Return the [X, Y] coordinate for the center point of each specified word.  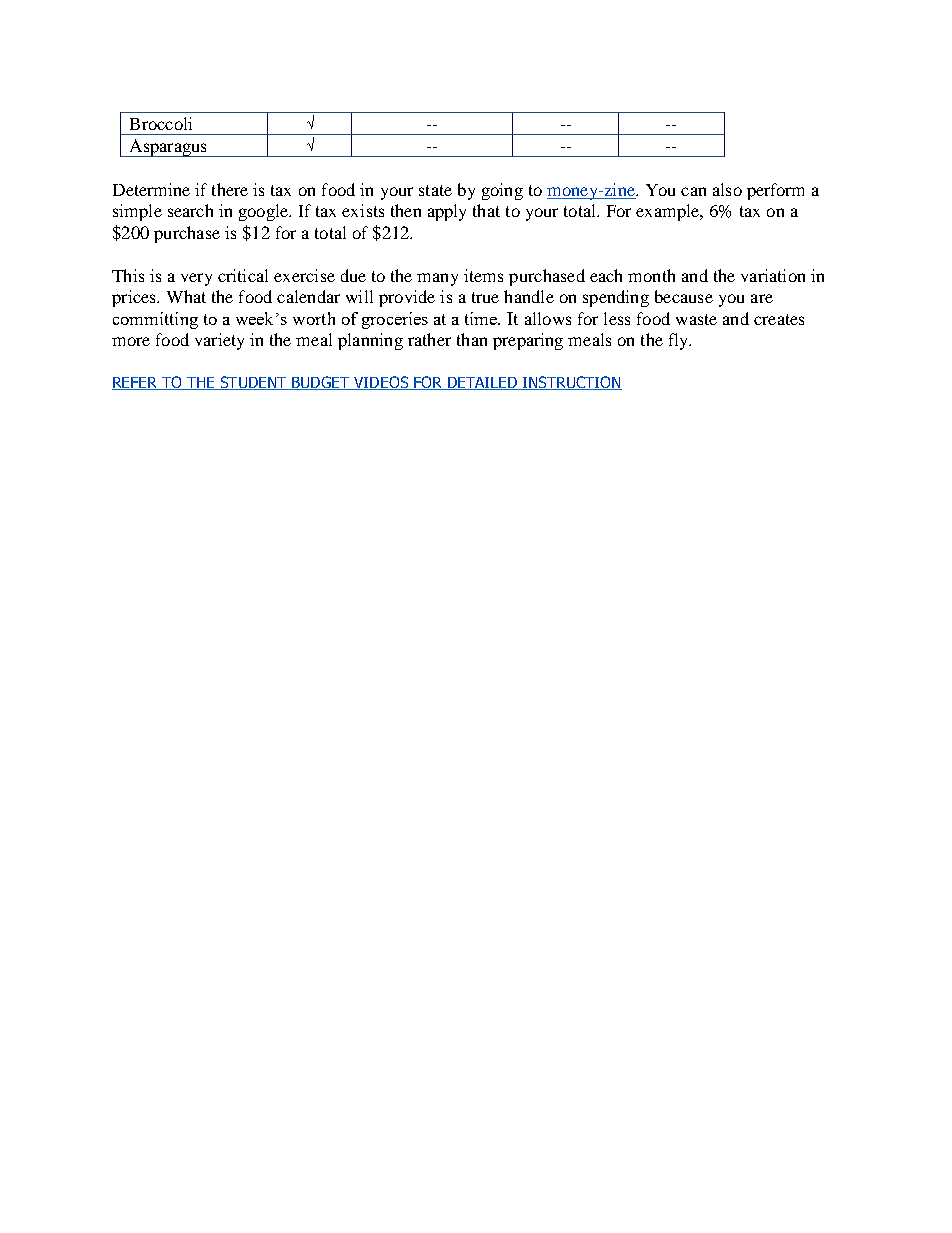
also [727, 189]
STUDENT [253, 383]
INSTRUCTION [571, 383]
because [684, 296]
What [186, 296]
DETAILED [482, 383]
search [190, 210]
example [669, 212]
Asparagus [168, 148]
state [435, 190]
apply [447, 212]
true [485, 297]
